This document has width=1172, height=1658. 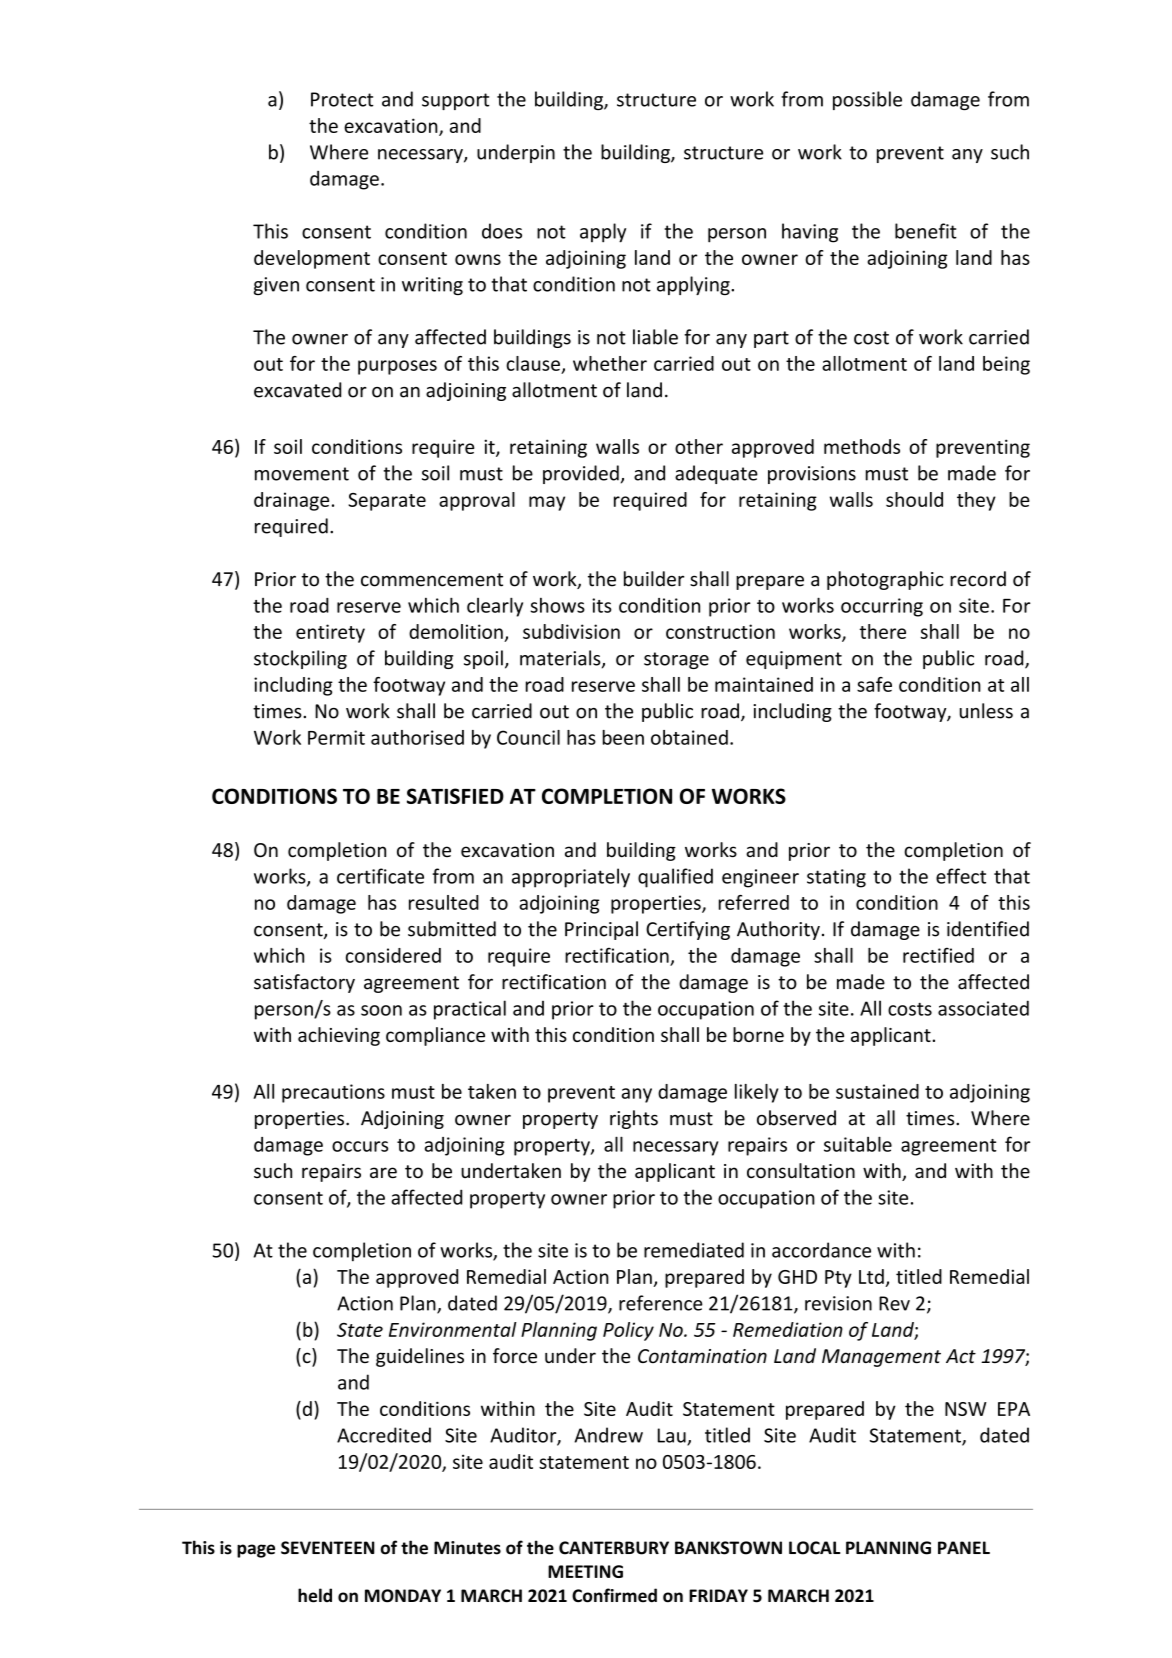 What do you see at coordinates (867, 100) in the document?
I see `possible` at bounding box center [867, 100].
